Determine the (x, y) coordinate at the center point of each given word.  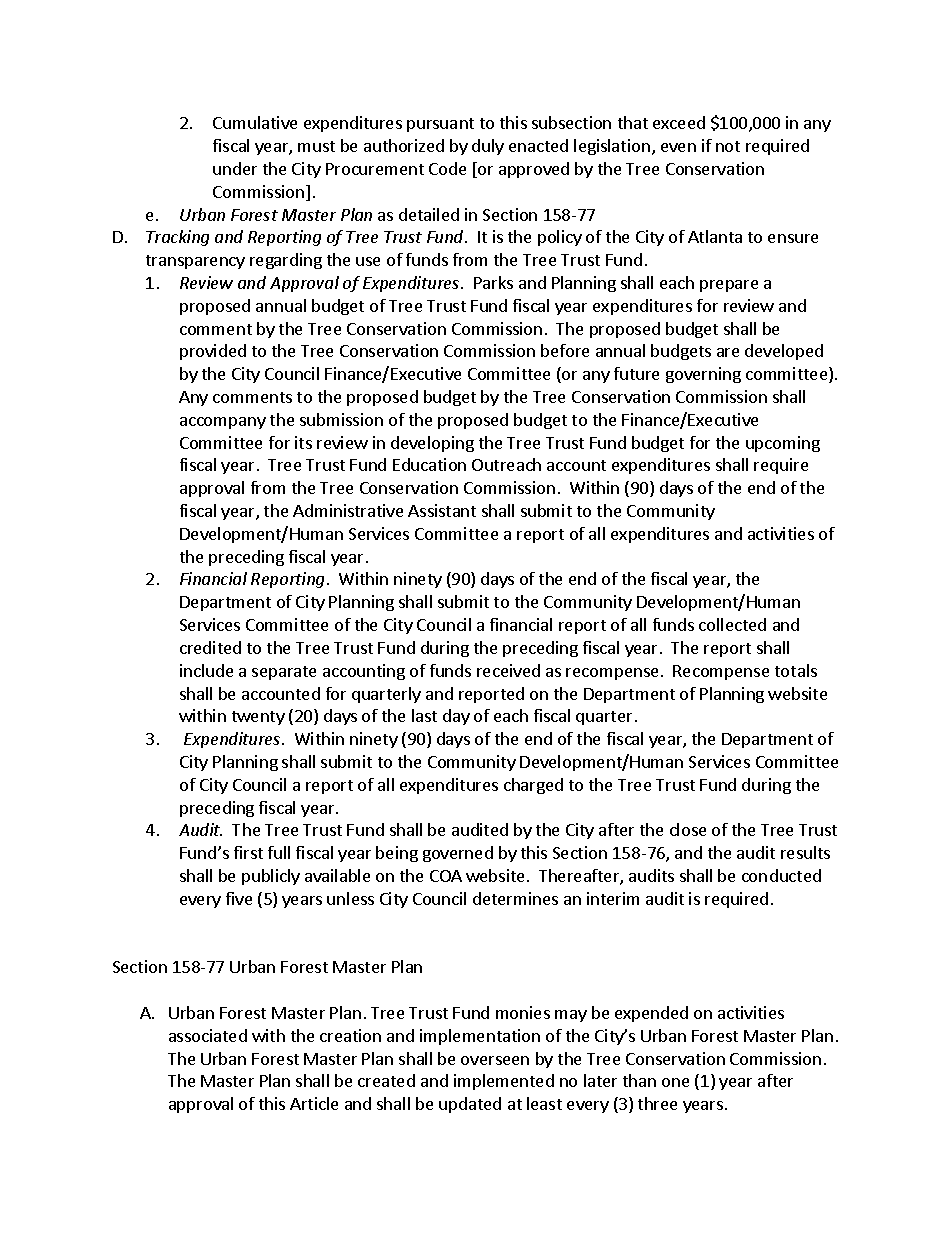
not (728, 146)
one (675, 1082)
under (235, 168)
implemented (504, 1082)
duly (488, 147)
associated (208, 1035)
